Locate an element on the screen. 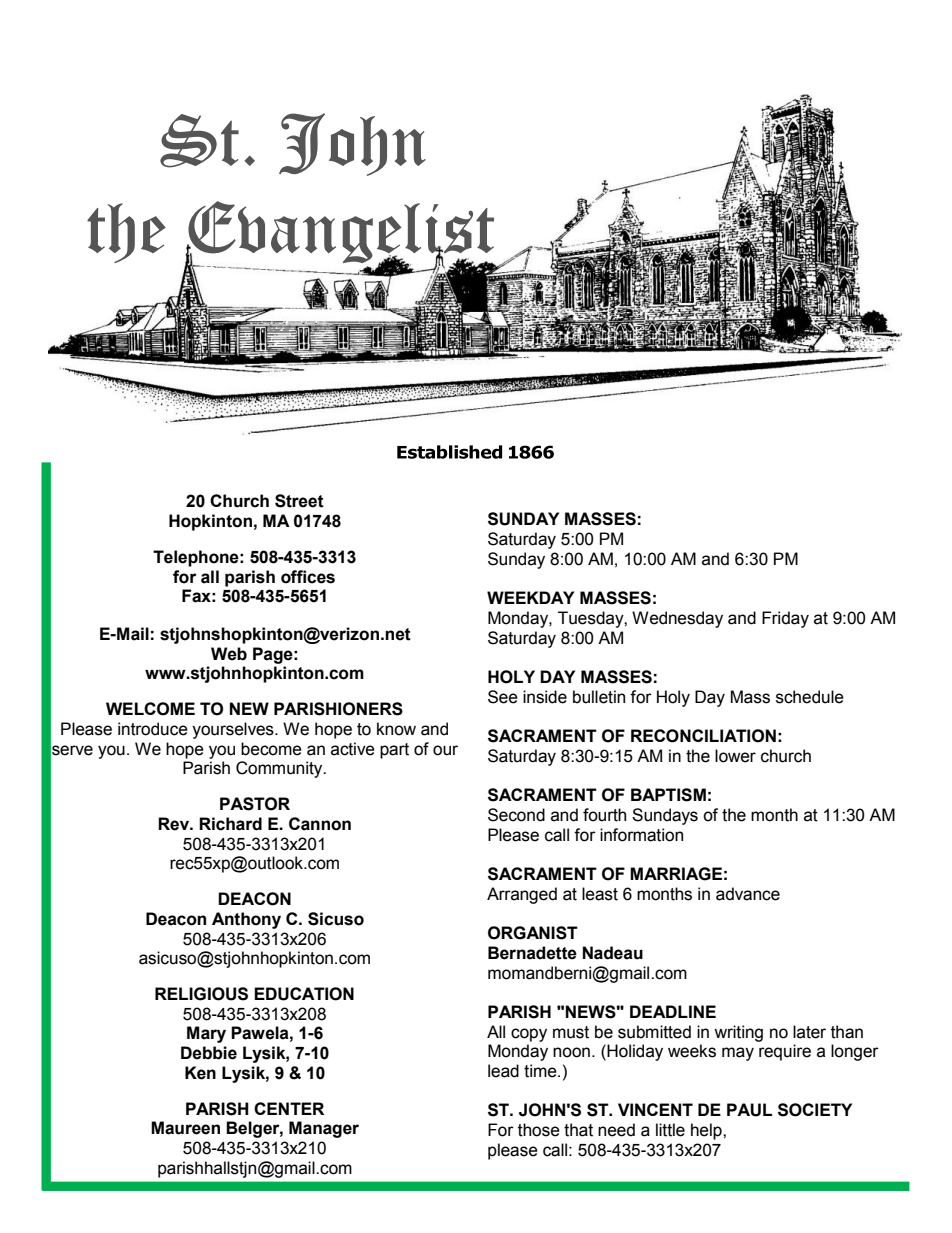 Image resolution: width=952 pixels, height=1233 pixels. BAPTISM is located at coordinates (668, 795).
